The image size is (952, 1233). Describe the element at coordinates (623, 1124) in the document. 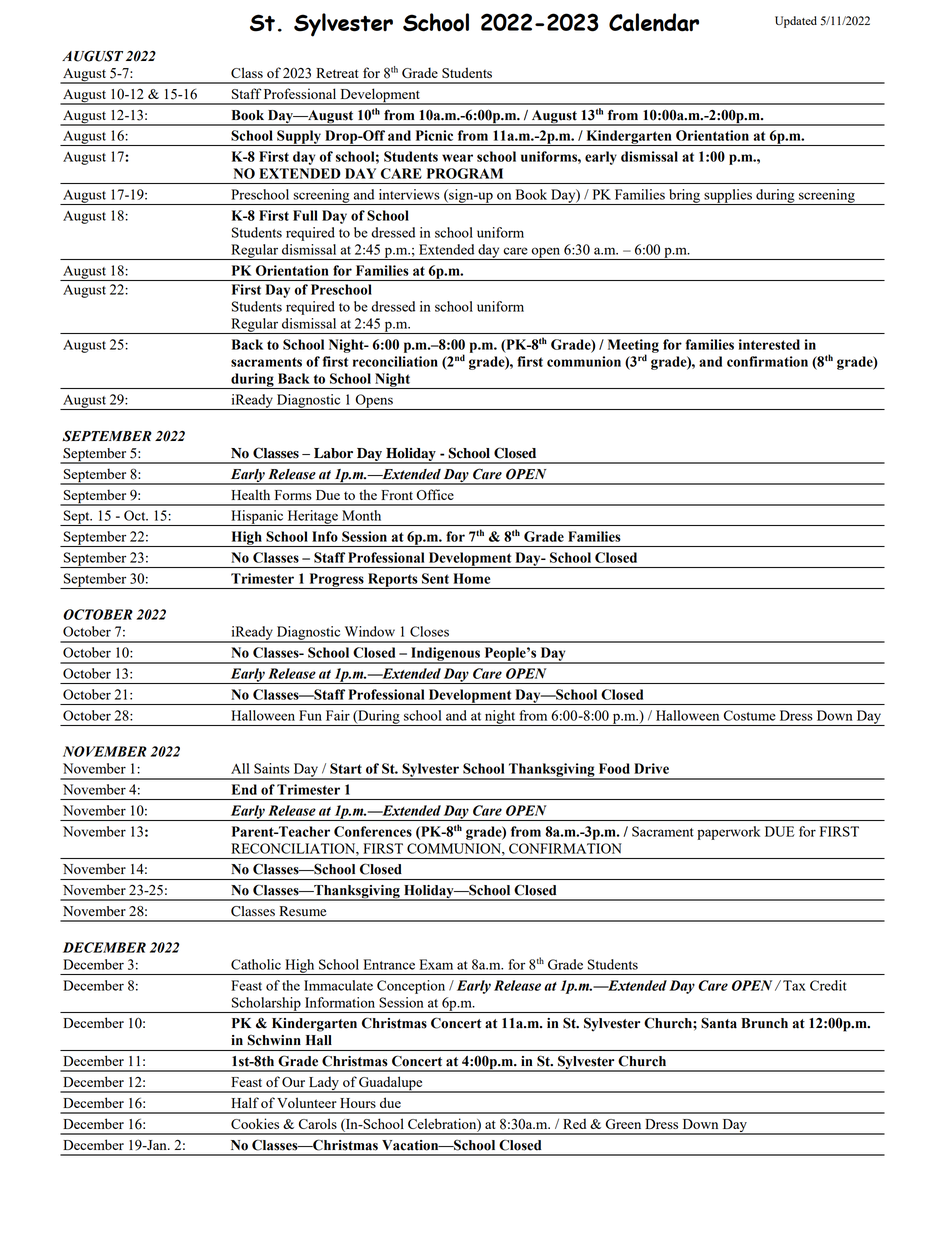

I see `Green` at that location.
